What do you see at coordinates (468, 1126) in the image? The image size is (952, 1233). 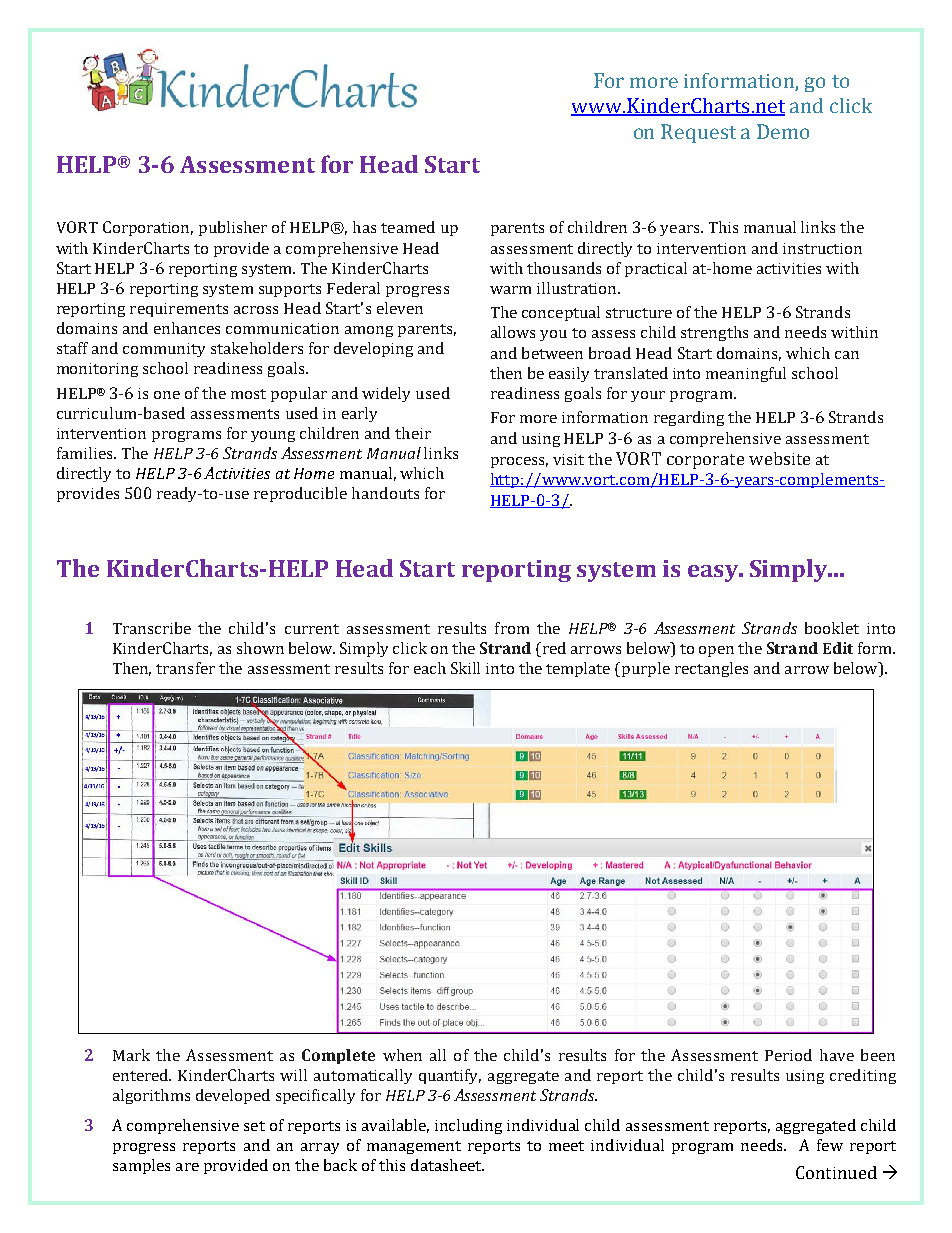 I see `including` at bounding box center [468, 1126].
